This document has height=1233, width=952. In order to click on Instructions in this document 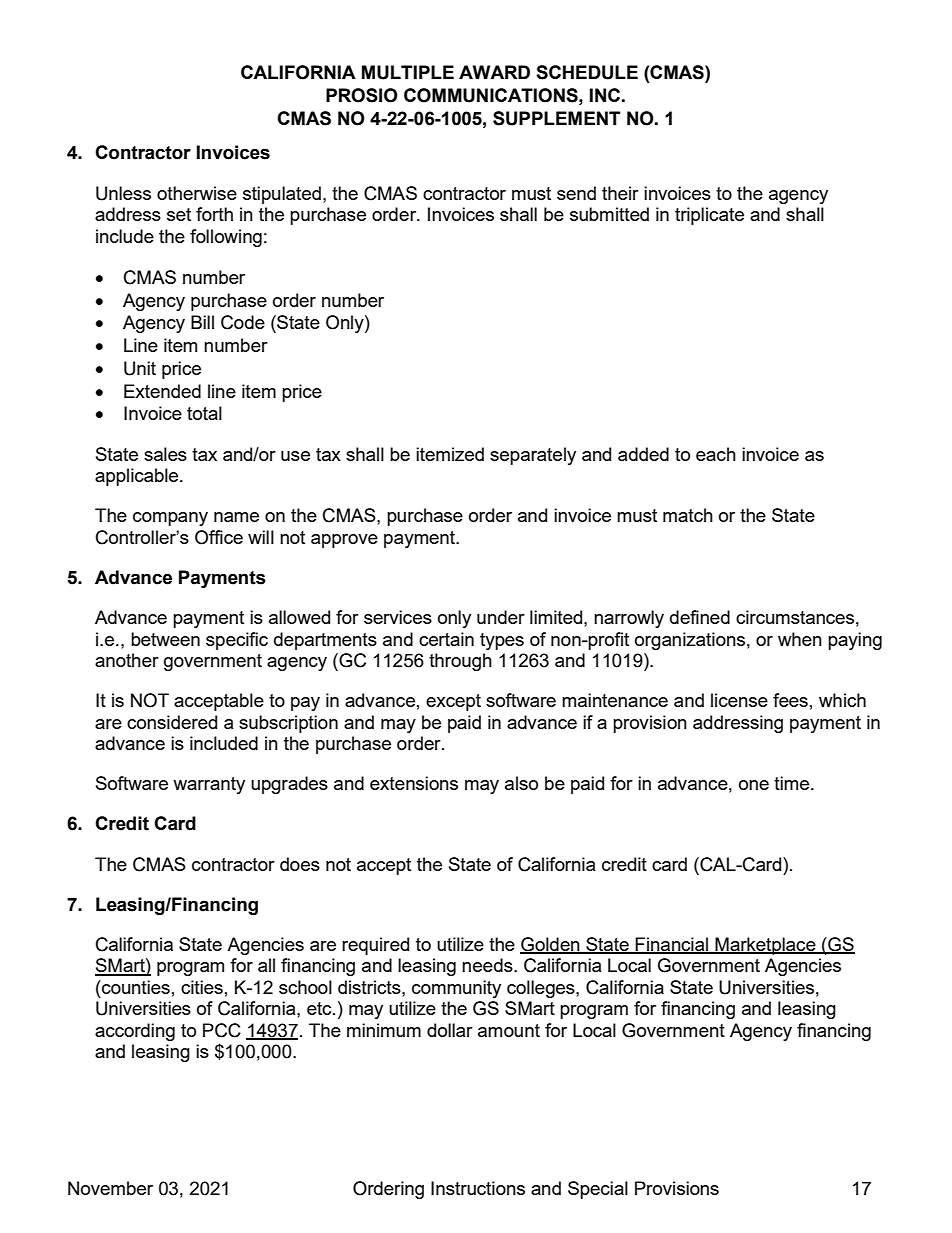, I will do `click(478, 1188)`.
